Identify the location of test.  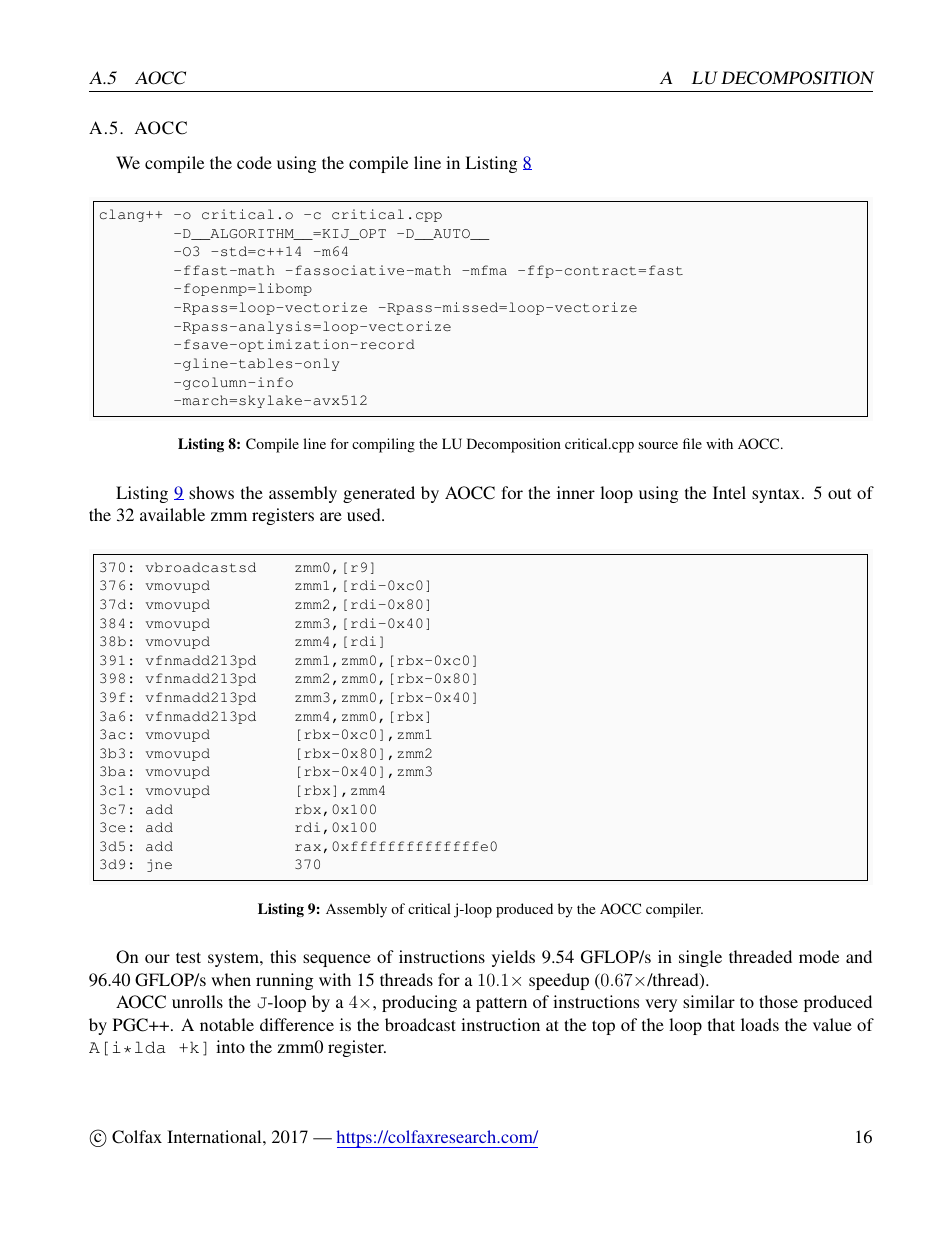
(188, 957).
